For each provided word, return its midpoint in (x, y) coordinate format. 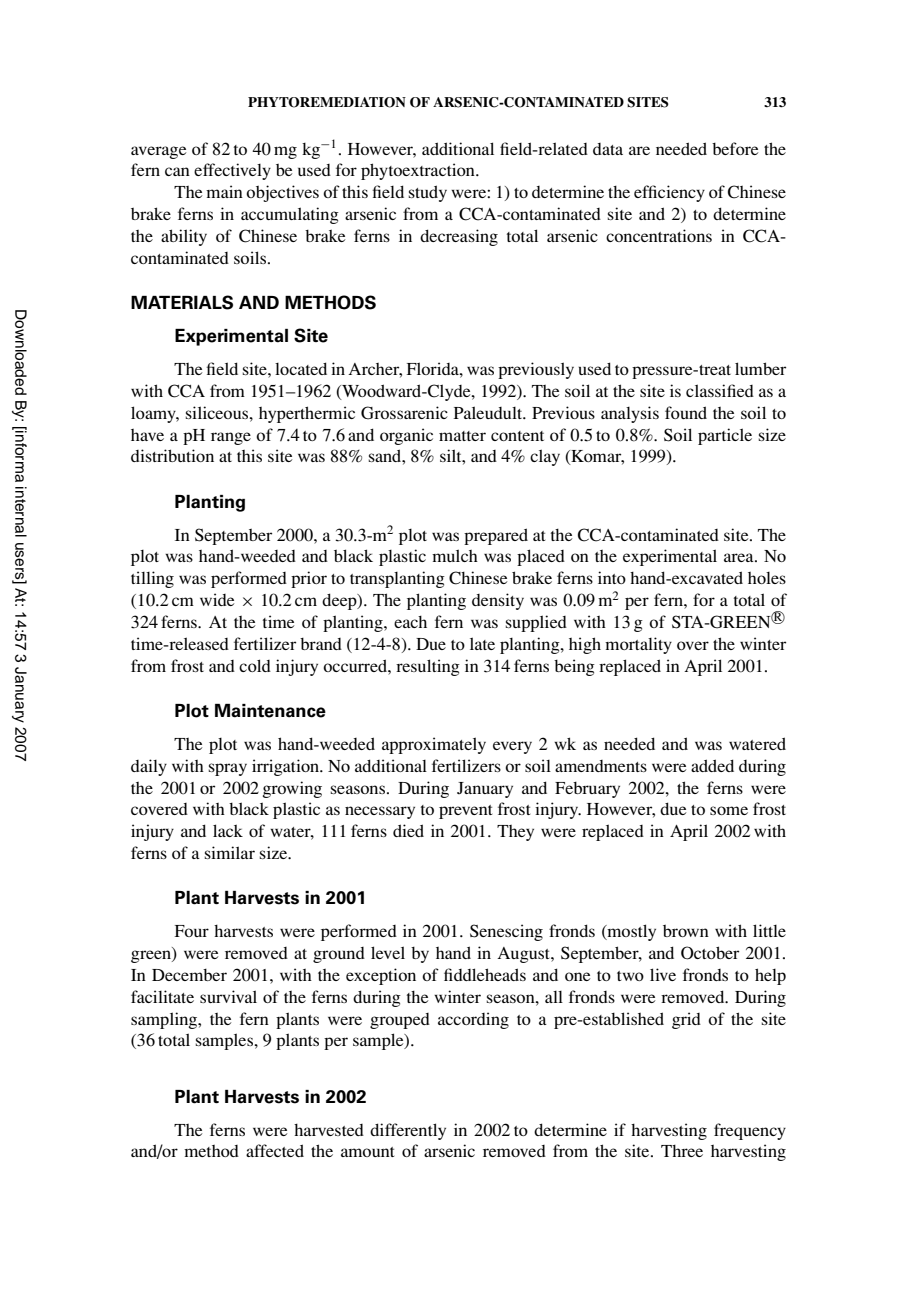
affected (275, 1150)
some (729, 810)
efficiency (669, 193)
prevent (465, 812)
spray (227, 769)
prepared (496, 536)
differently (408, 1131)
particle (725, 436)
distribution (172, 455)
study (427, 193)
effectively (232, 171)
